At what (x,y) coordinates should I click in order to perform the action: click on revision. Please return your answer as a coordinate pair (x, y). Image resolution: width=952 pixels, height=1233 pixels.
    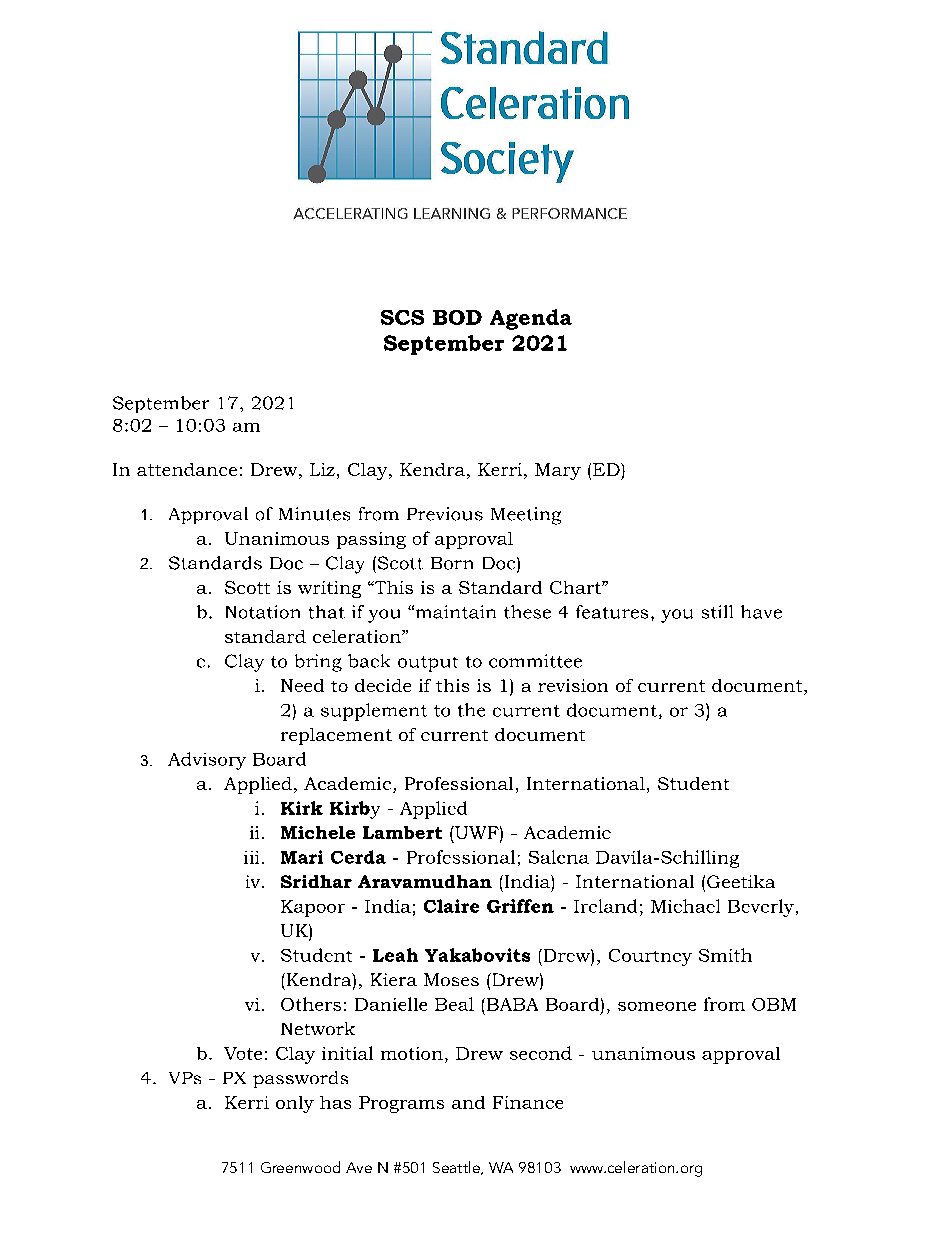
    Looking at the image, I should click on (573, 685).
